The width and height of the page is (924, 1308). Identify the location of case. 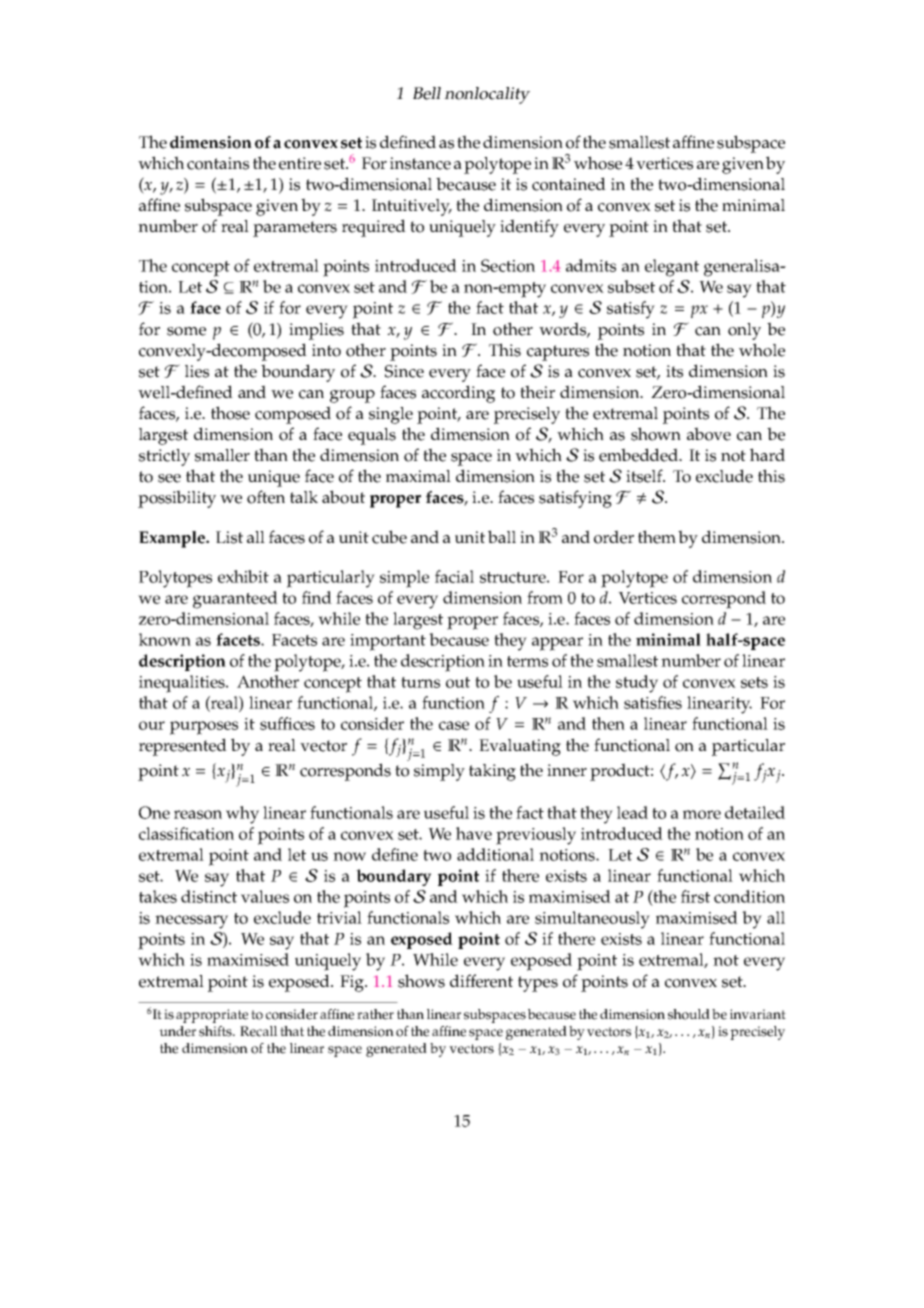
(454, 725).
